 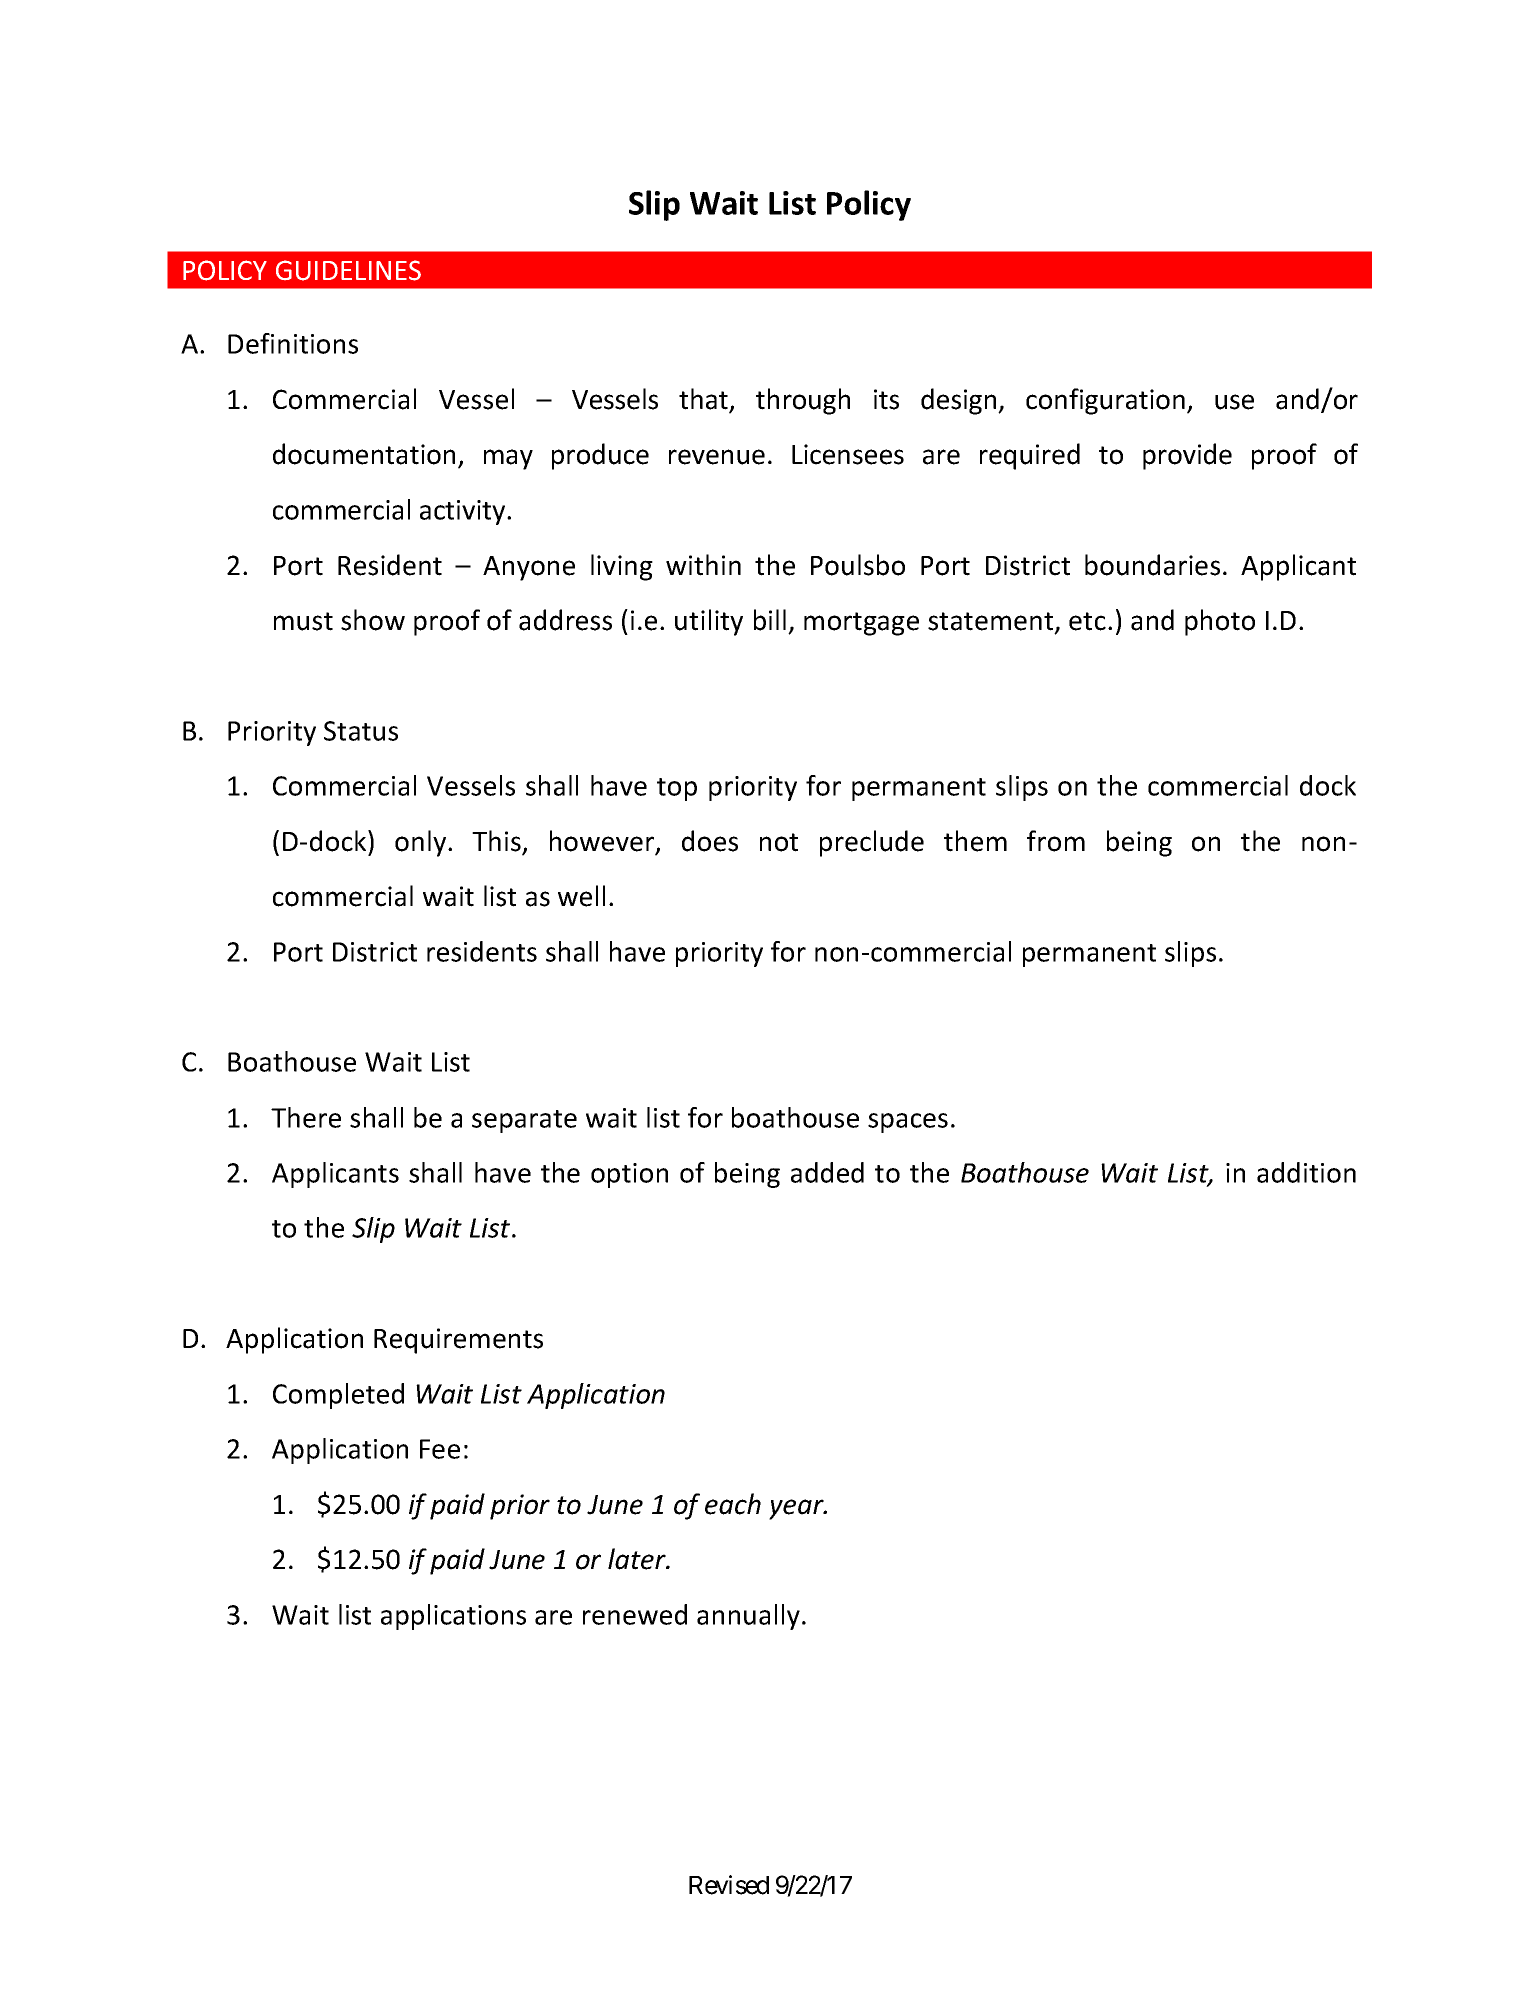 I want to click on There, so click(x=306, y=1117).
